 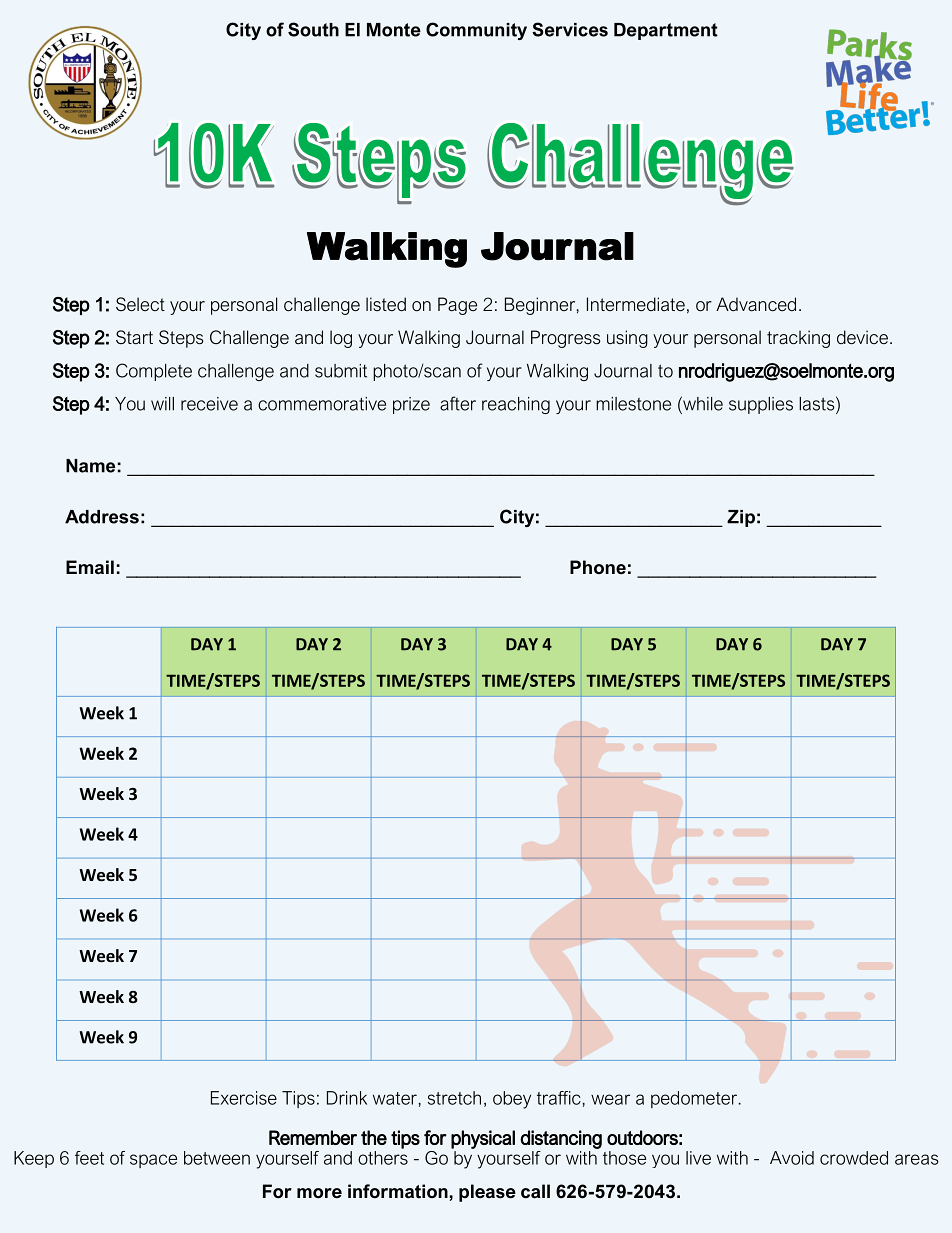 I want to click on will, so click(x=162, y=404).
